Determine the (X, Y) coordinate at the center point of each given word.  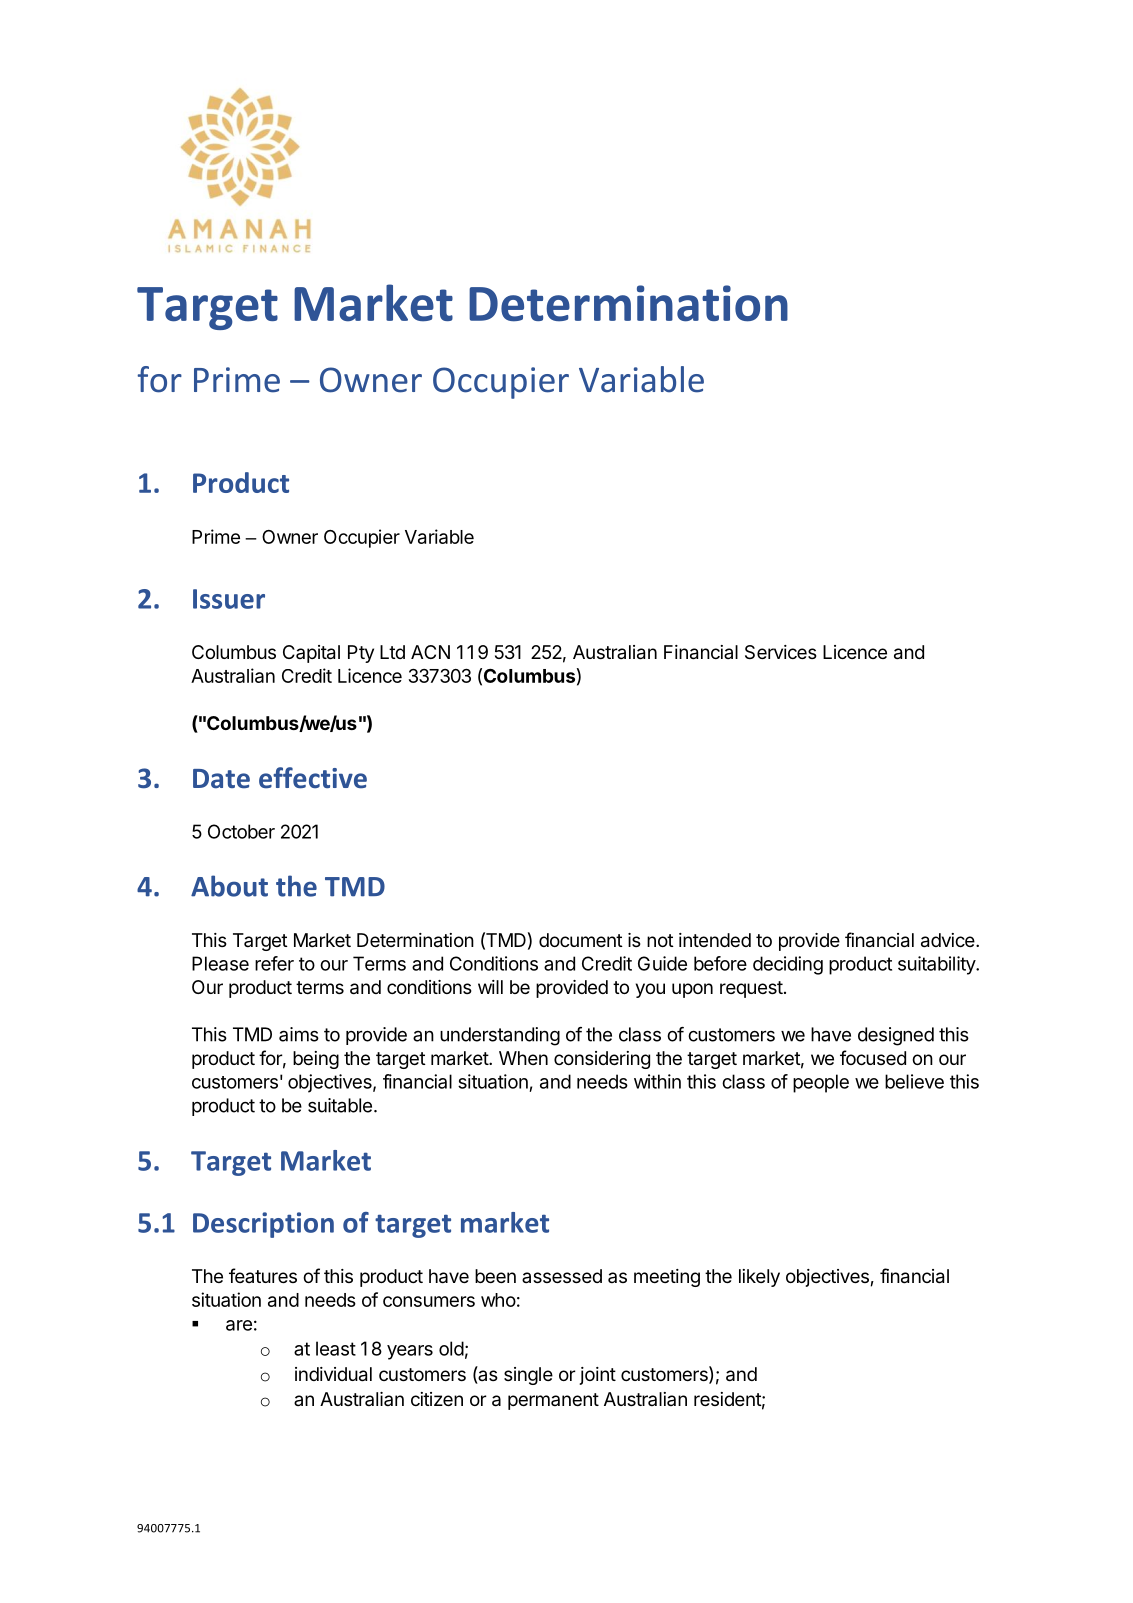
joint (597, 1376)
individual (333, 1374)
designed (896, 1036)
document (581, 940)
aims (299, 1034)
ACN (430, 652)
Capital (311, 654)
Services (781, 652)
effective (313, 778)
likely (759, 1278)
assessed (562, 1276)
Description (263, 1225)
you (650, 990)
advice (948, 940)
